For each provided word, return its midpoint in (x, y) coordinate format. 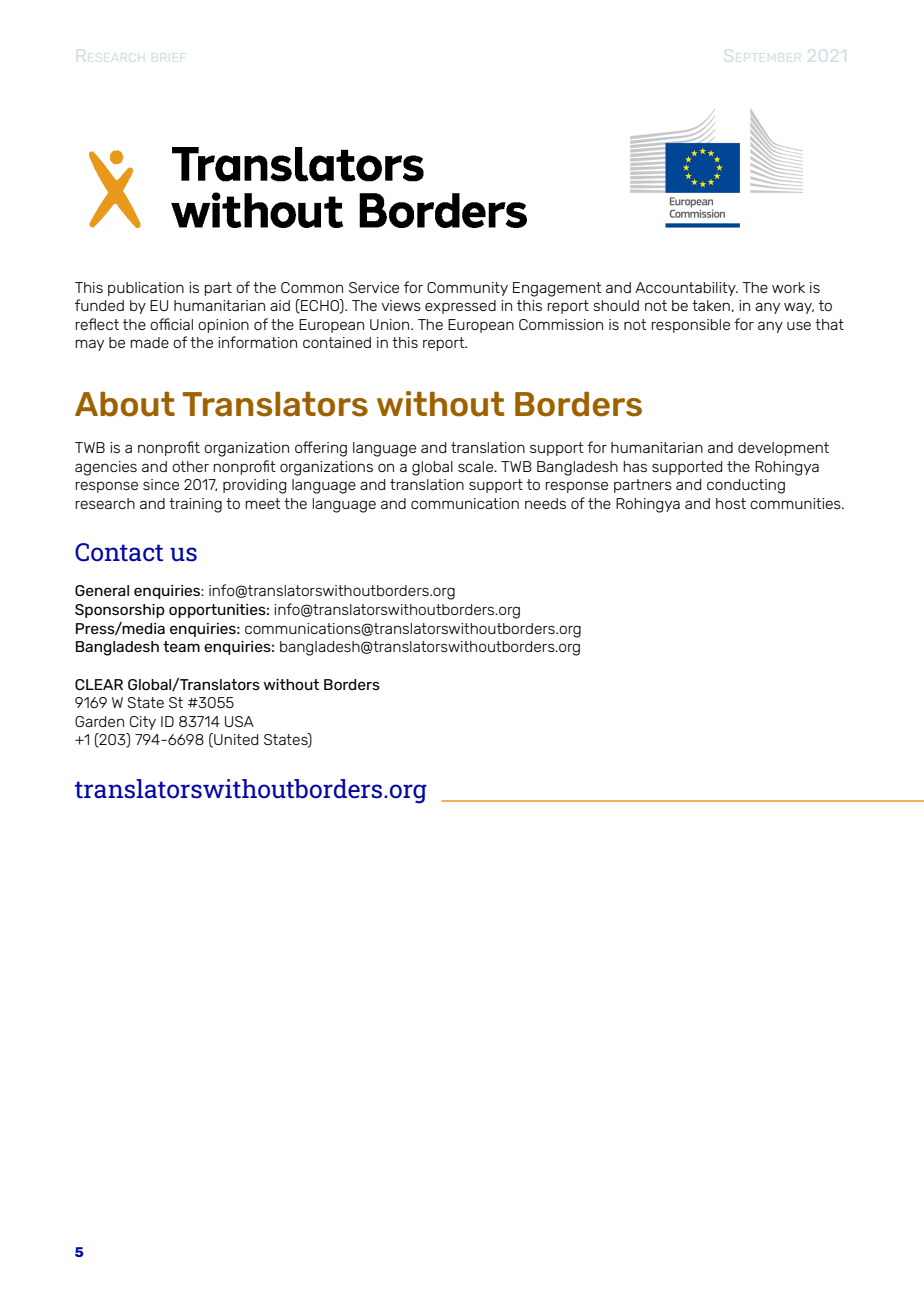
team (181, 646)
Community (467, 289)
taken (711, 305)
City (143, 723)
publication (146, 289)
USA (239, 721)
